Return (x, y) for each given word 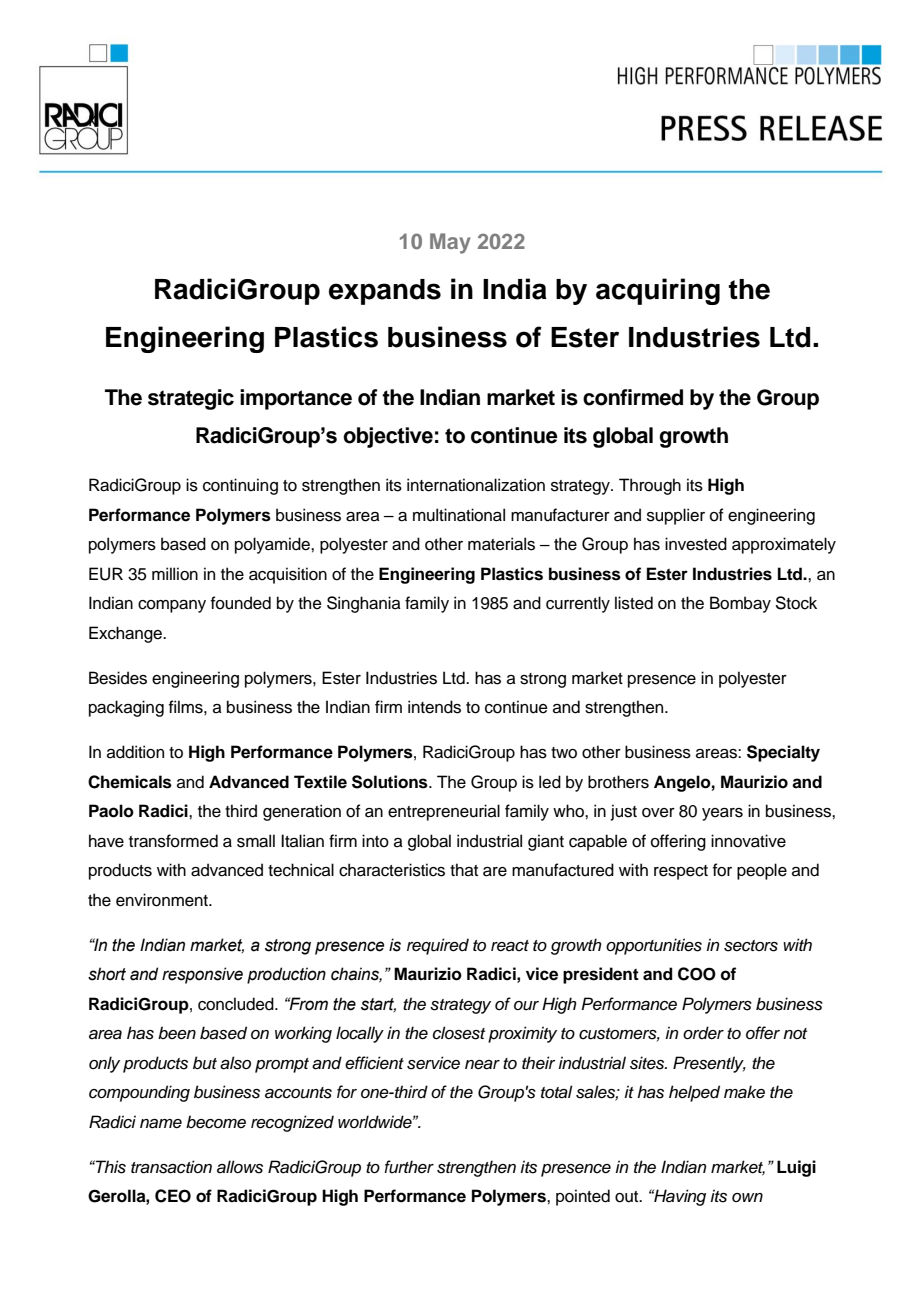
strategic (191, 399)
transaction (171, 1167)
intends (434, 707)
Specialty (783, 753)
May (450, 243)
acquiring (658, 291)
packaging (126, 708)
